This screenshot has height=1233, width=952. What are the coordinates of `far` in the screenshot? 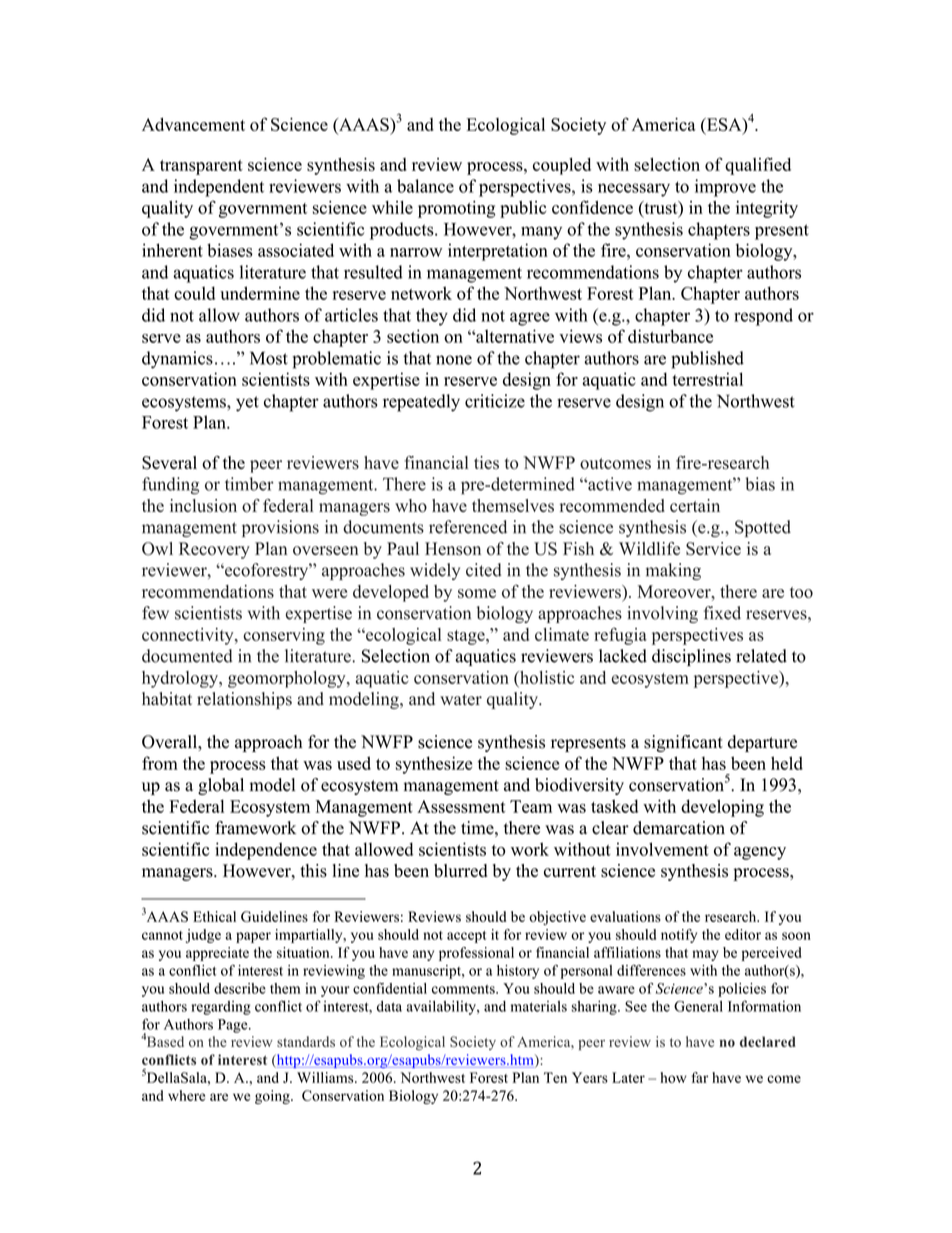 It's located at (699, 1077).
